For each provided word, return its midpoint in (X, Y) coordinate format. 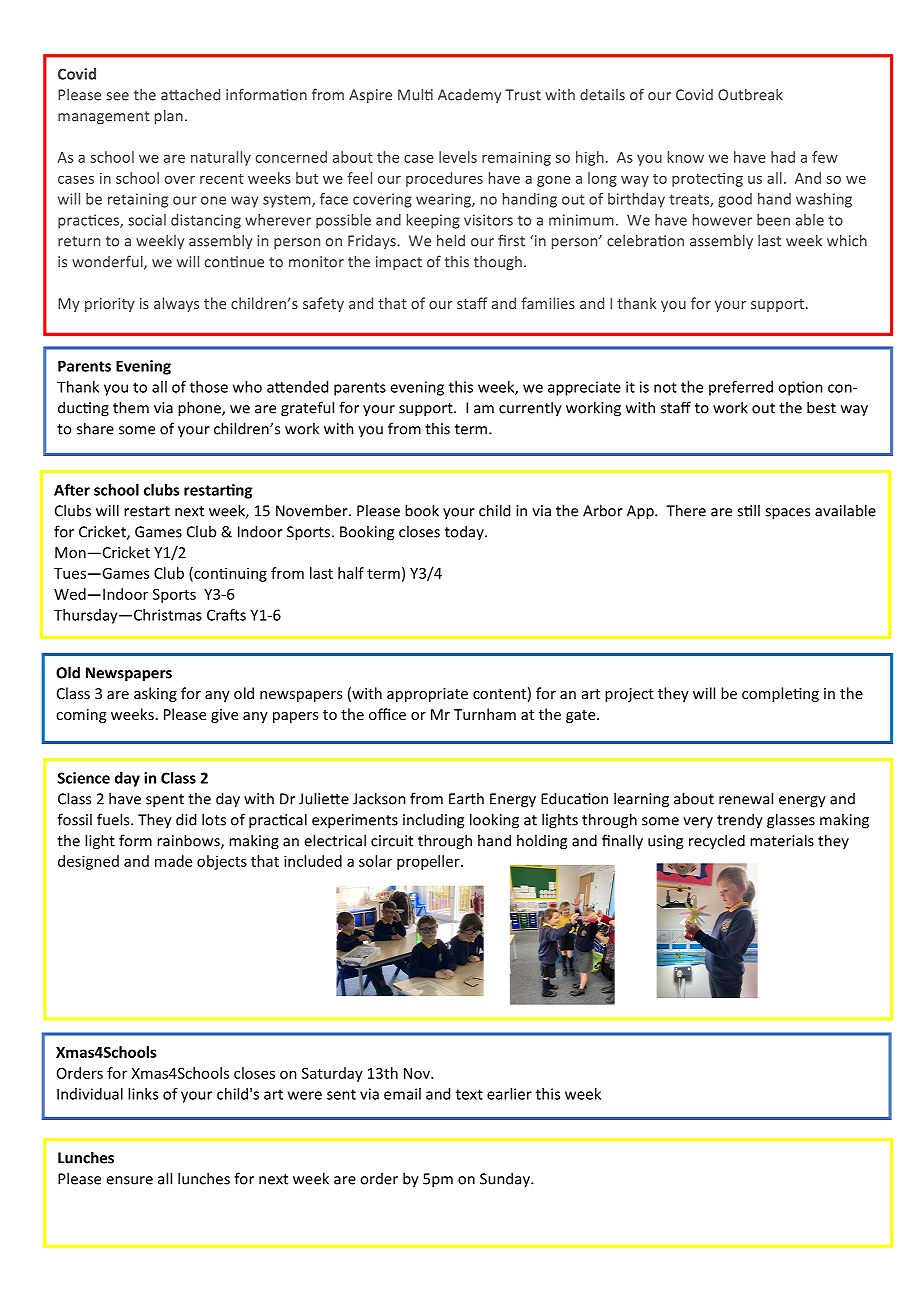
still (748, 510)
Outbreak (750, 94)
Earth (466, 798)
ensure (129, 1180)
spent (165, 801)
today (465, 532)
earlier (509, 1094)
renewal (746, 798)
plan (169, 116)
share (95, 428)
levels (458, 157)
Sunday (506, 1180)
